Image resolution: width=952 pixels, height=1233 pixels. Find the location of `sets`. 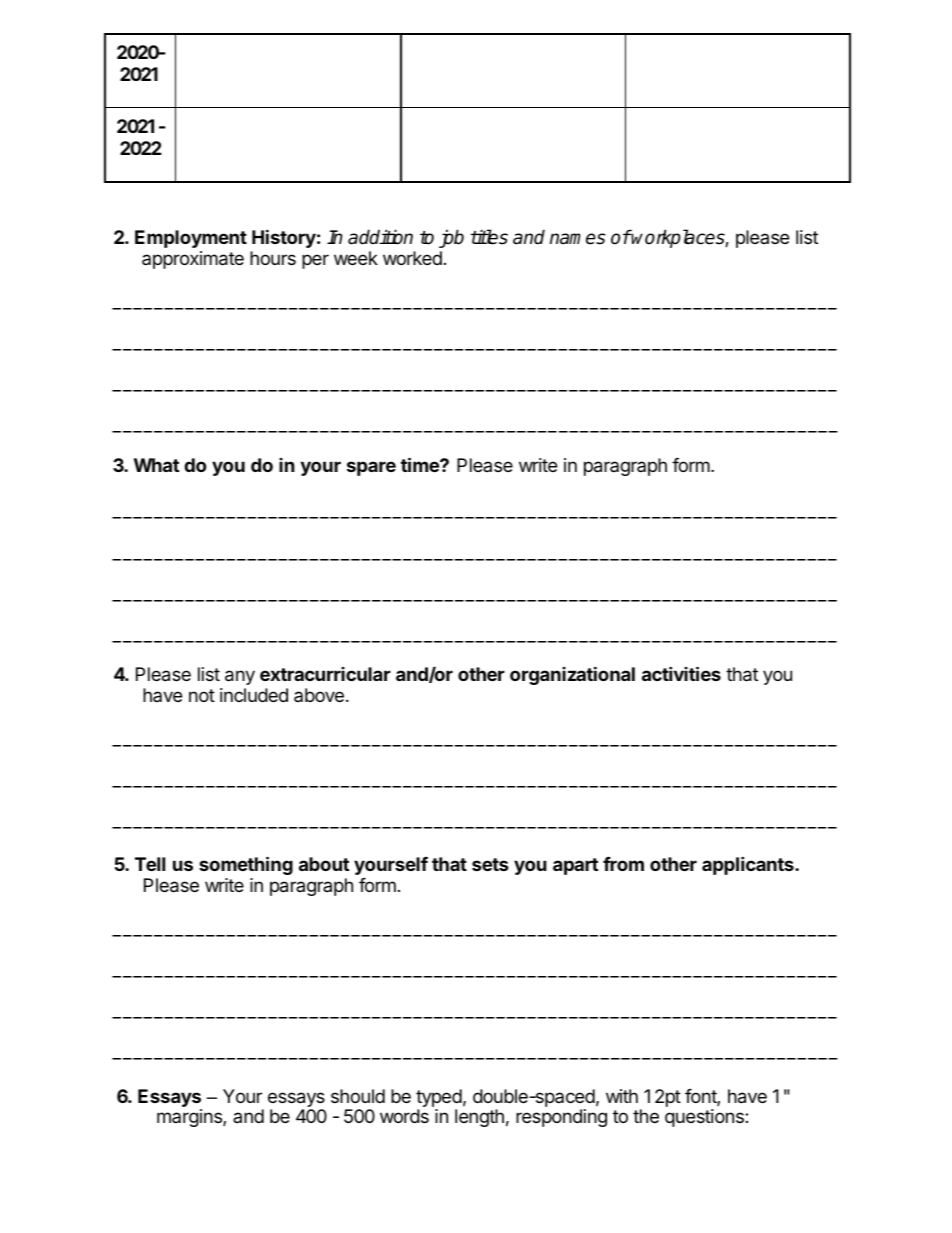

sets is located at coordinates (490, 864).
